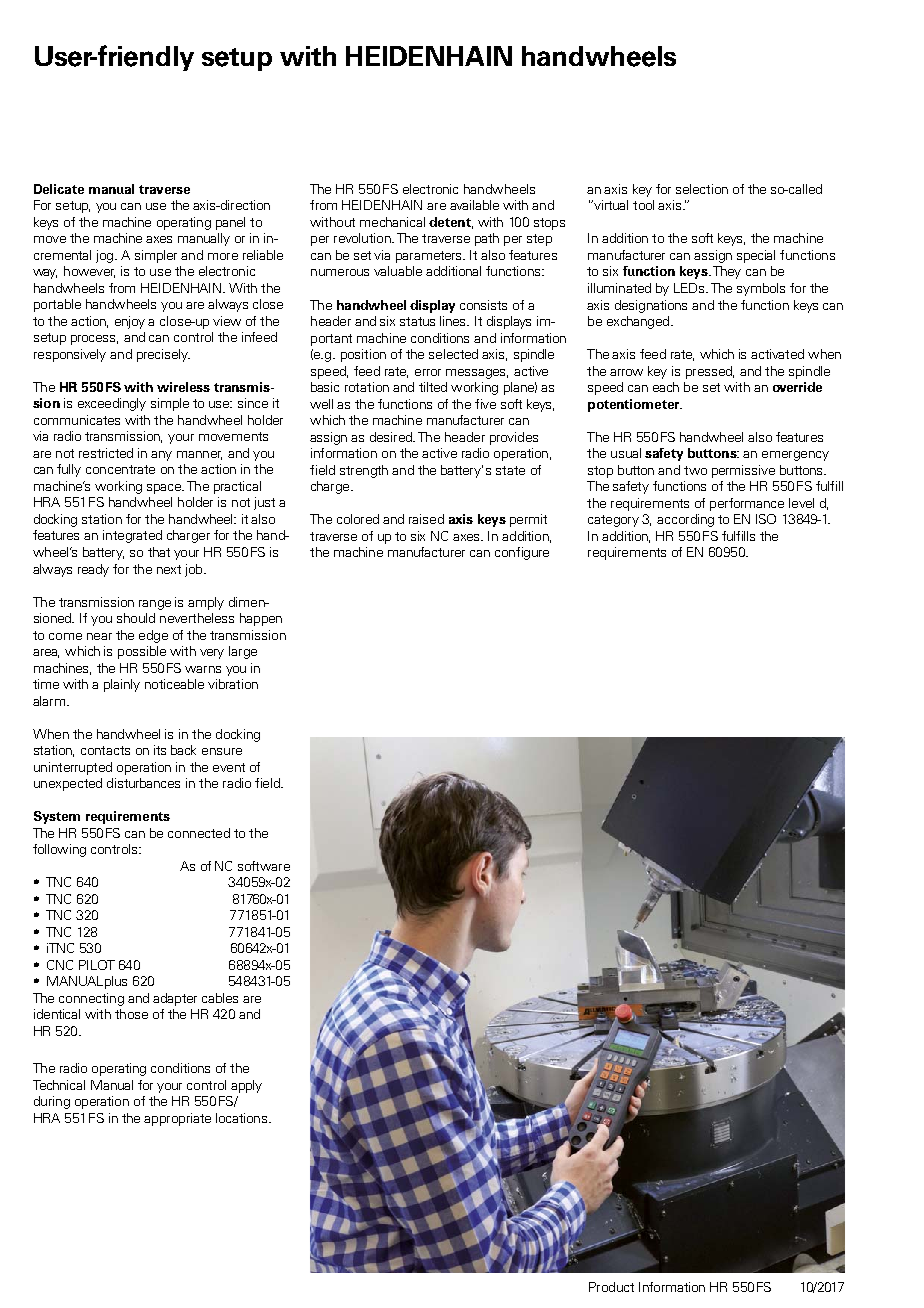 Image resolution: width=924 pixels, height=1308 pixels. Describe the element at coordinates (229, 767) in the screenshot. I see `event` at that location.
